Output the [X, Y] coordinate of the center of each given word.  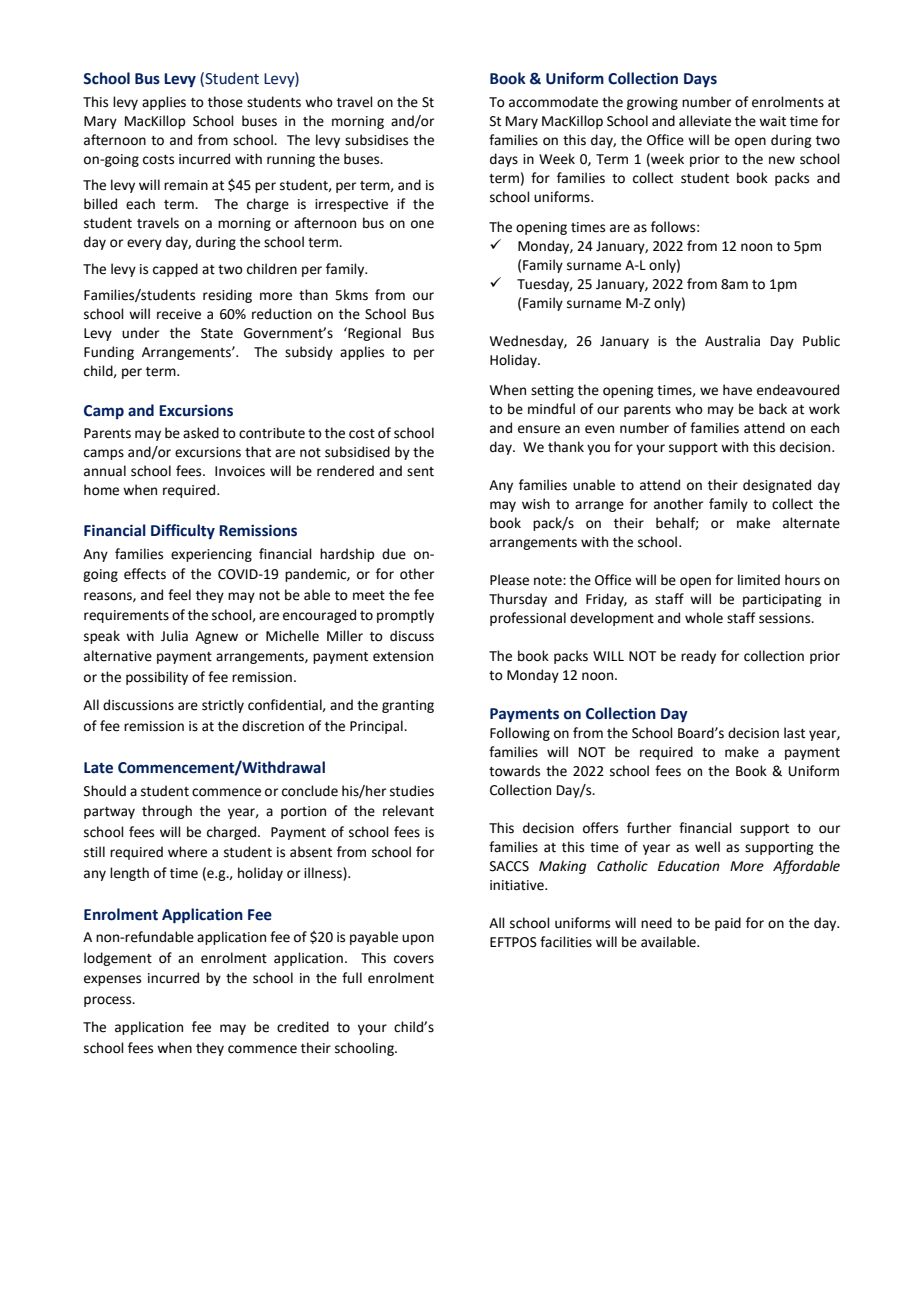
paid [728, 924]
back [773, 409]
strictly [223, 706]
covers [414, 959]
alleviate [705, 121]
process [109, 1001]
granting [408, 706]
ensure [539, 429]
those [225, 102]
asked [201, 433]
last [794, 733]
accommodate [553, 102]
